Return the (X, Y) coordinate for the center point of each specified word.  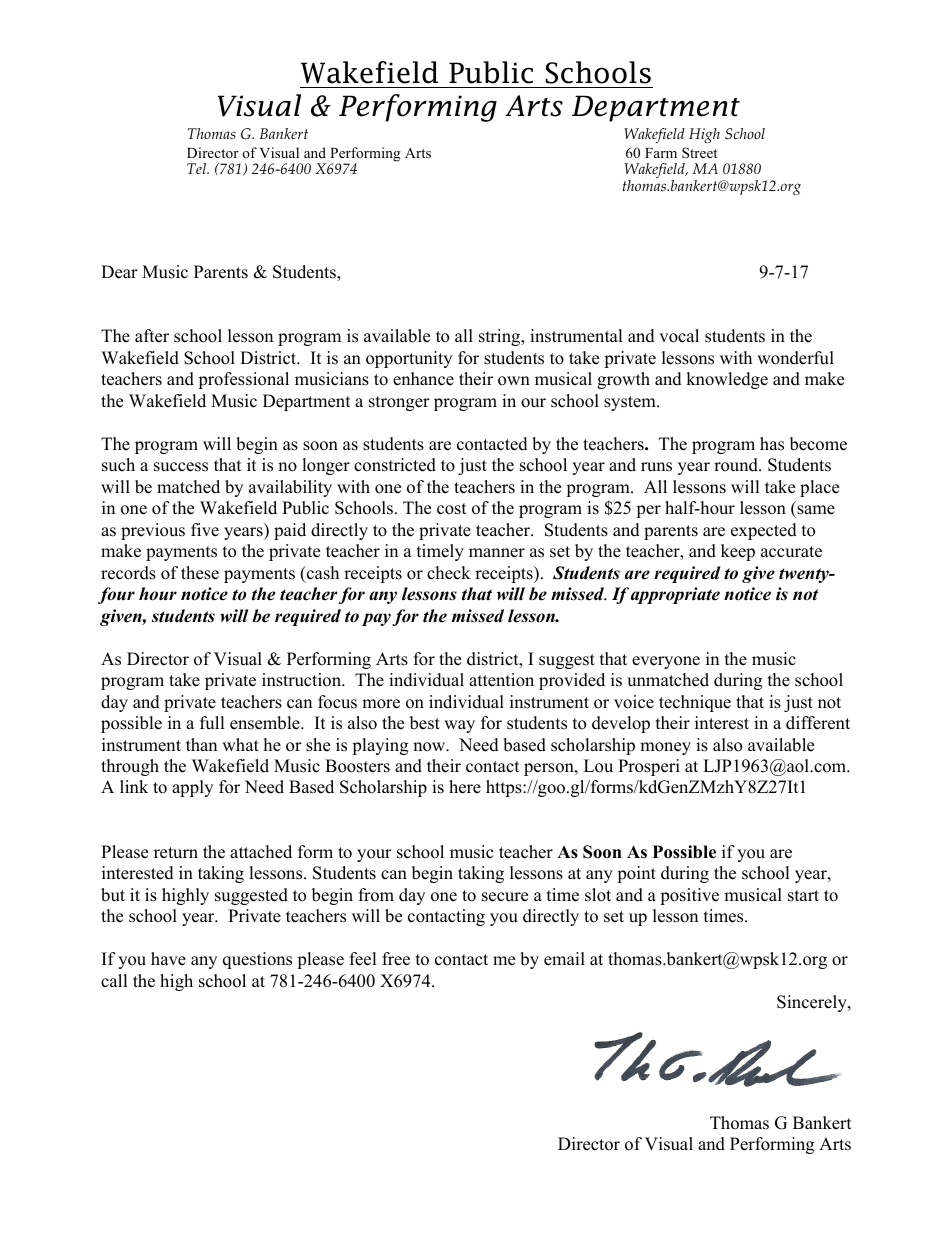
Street (699, 152)
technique (695, 703)
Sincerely (813, 1003)
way (459, 726)
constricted (395, 465)
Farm (661, 153)
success (181, 467)
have (168, 959)
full (212, 723)
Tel (198, 168)
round (737, 465)
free (396, 959)
